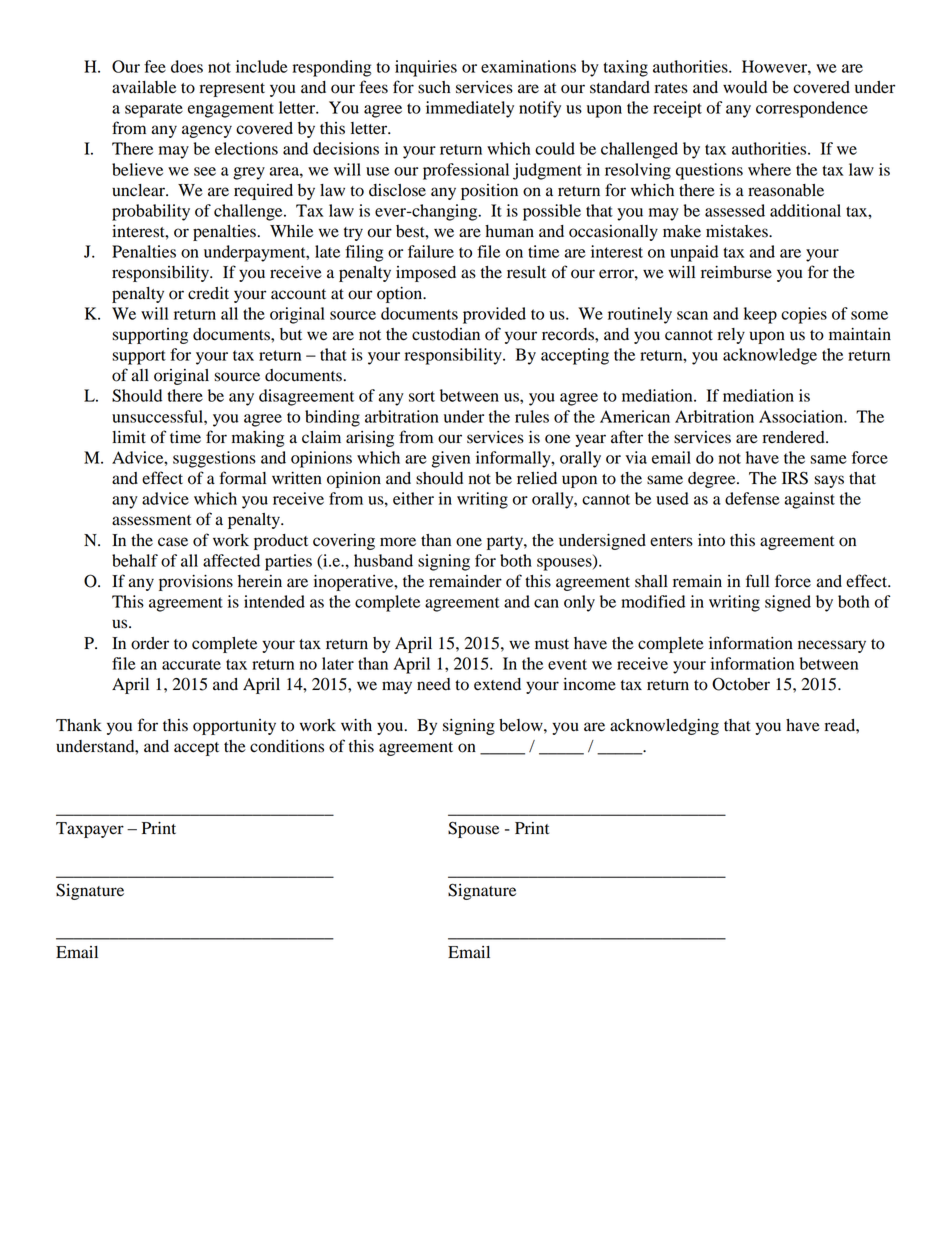 The width and height of the page is (952, 1233). Describe the element at coordinates (451, 459) in the page. I see `given` at that location.
